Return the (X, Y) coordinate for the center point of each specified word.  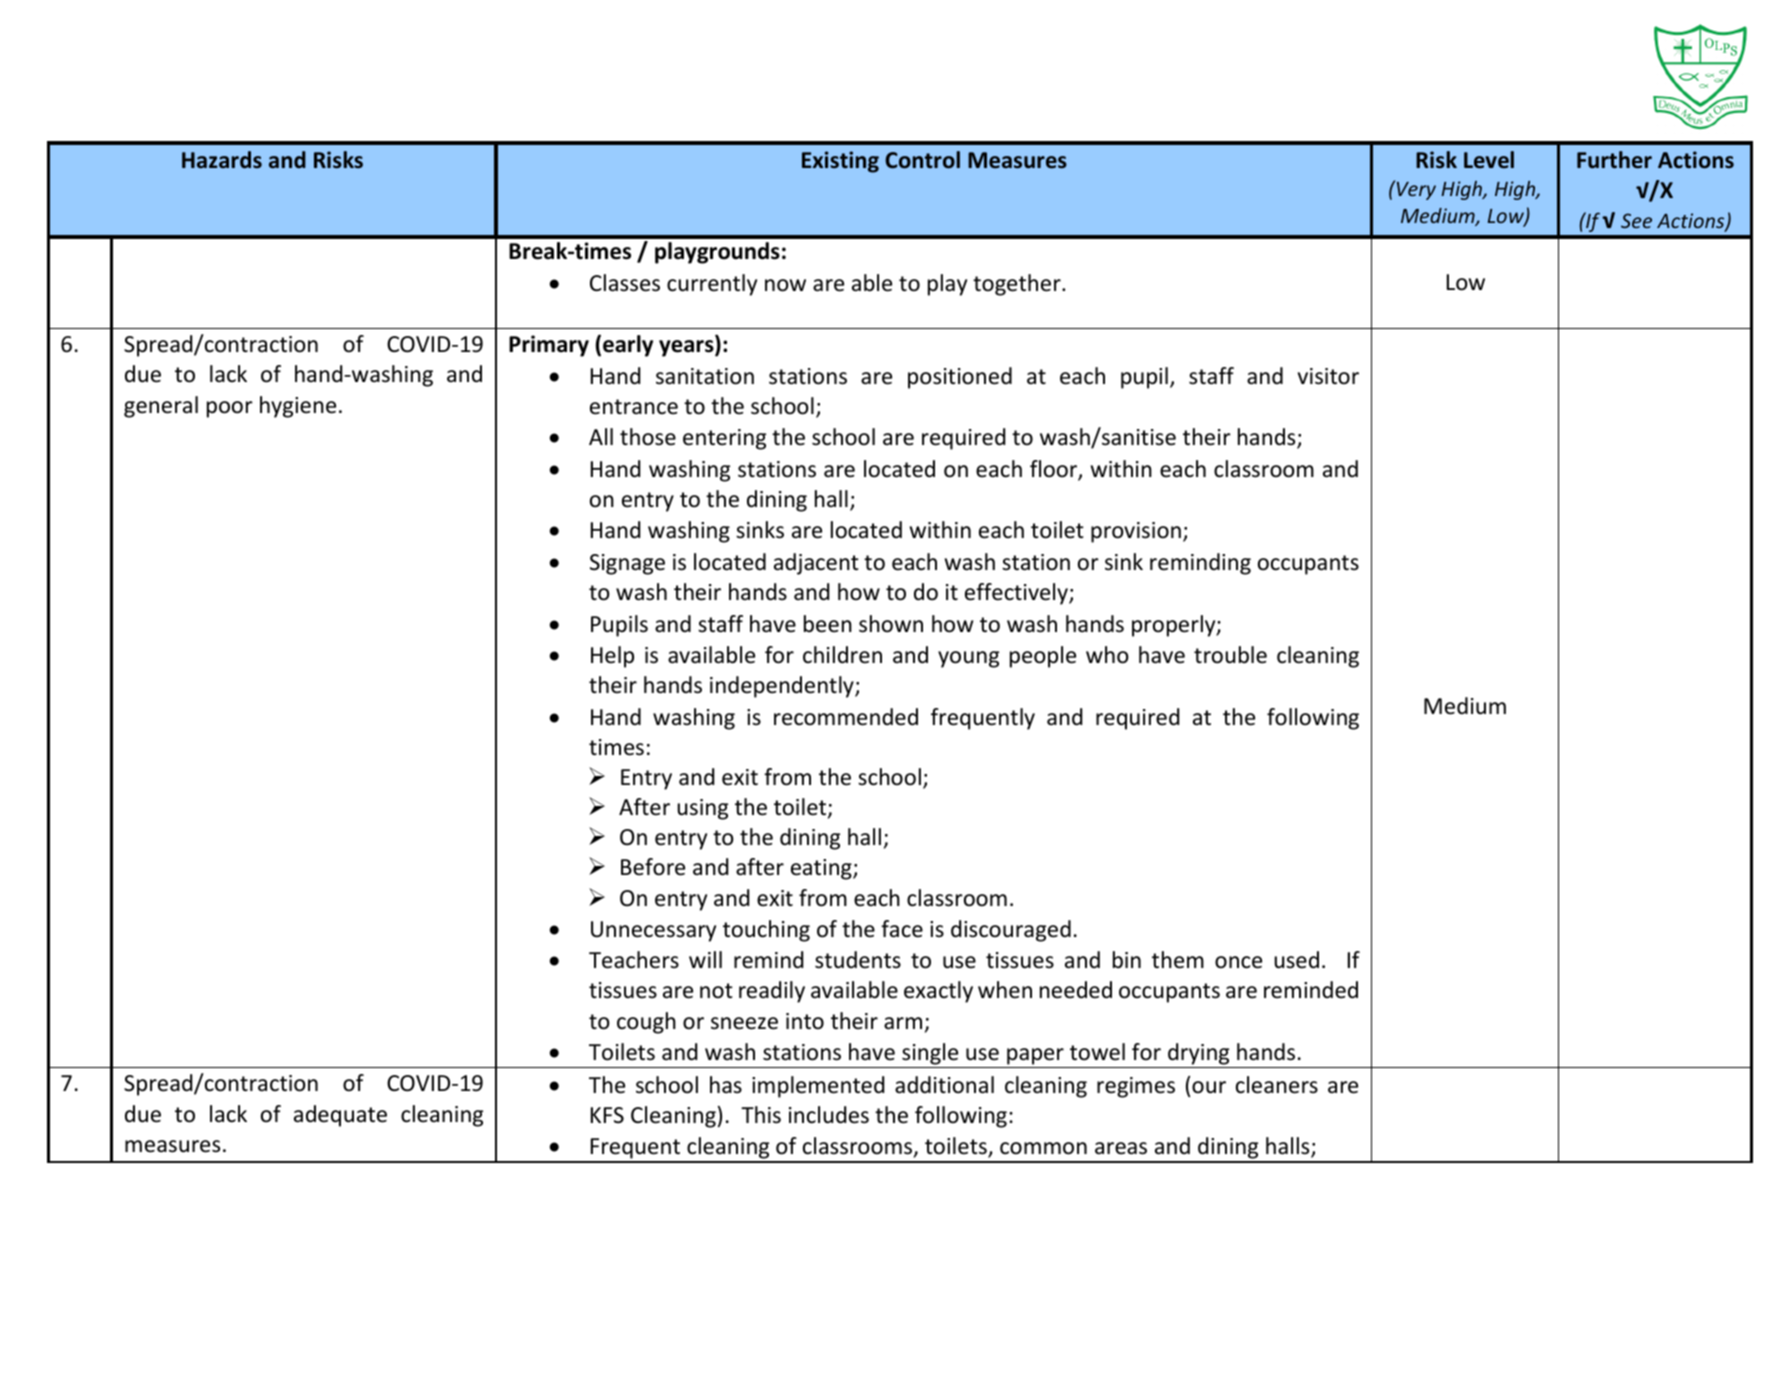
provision (1136, 532)
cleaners (1277, 1085)
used (1296, 960)
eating (822, 869)
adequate (340, 1116)
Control (922, 160)
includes (829, 1115)
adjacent (816, 564)
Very (1416, 191)
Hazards (222, 160)
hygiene (298, 407)
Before (653, 867)
